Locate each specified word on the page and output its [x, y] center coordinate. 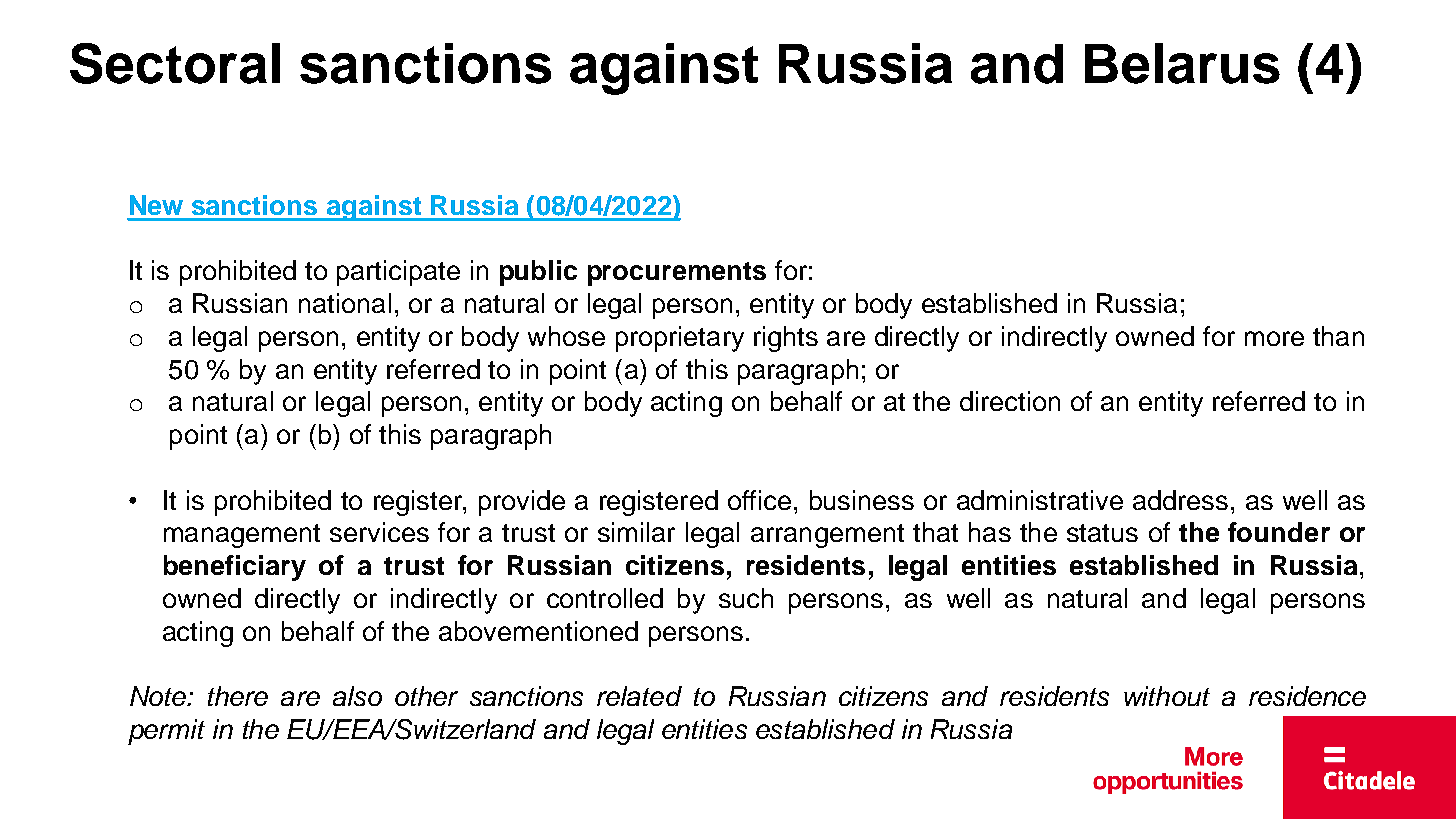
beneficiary [235, 568]
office [759, 500]
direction [1010, 401]
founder [1279, 532]
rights [786, 339]
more [1274, 338]
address [1180, 500]
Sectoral [175, 63]
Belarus [1182, 63]
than [1338, 336]
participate [398, 273]
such [746, 598]
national [345, 303]
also [357, 696]
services [379, 532]
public [538, 273]
